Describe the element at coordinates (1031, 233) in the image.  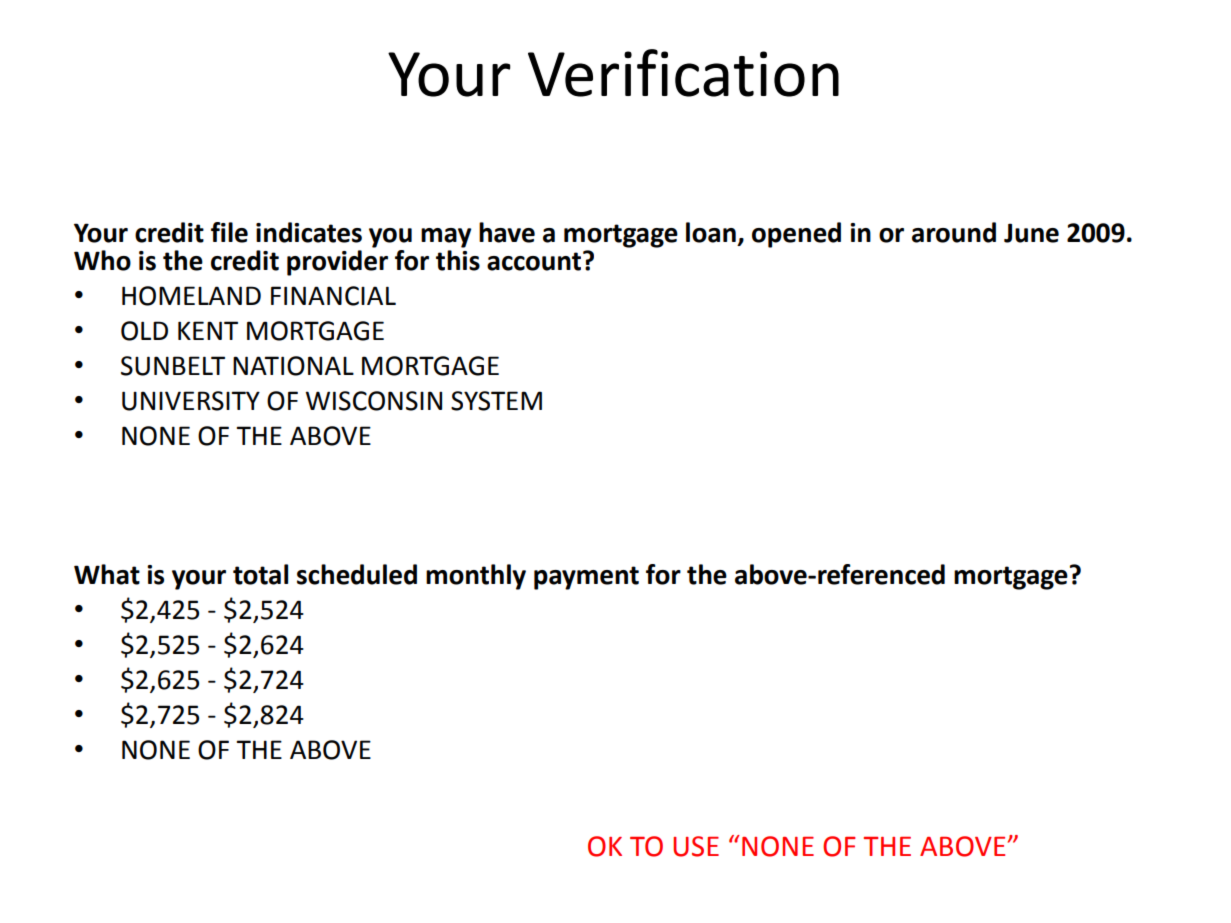
I see `June` at that location.
